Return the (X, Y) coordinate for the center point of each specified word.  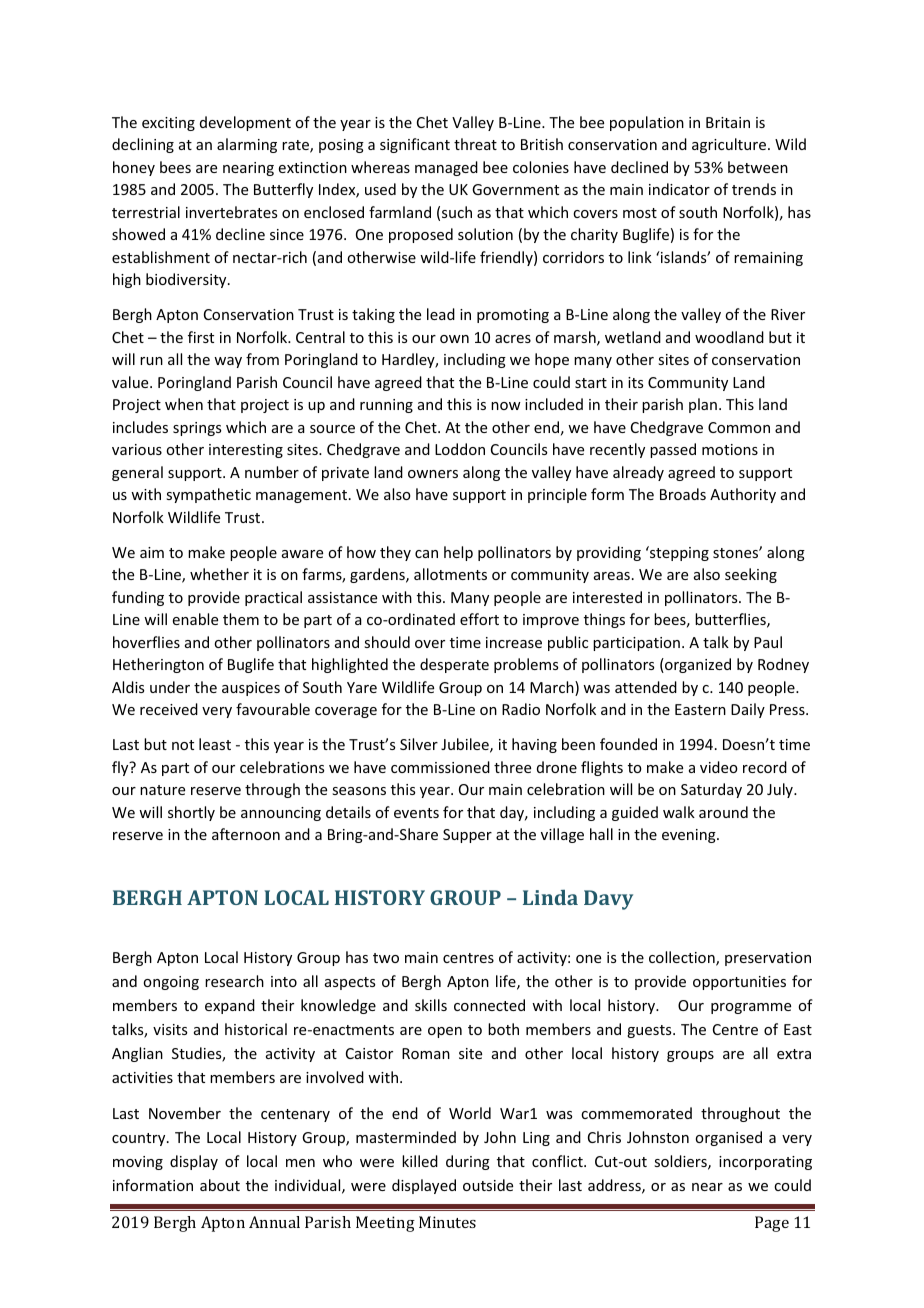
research (234, 981)
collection (683, 958)
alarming (247, 145)
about (220, 1185)
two (386, 958)
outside (488, 1185)
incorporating (765, 1163)
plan (703, 405)
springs (197, 429)
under (170, 687)
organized (697, 665)
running (386, 406)
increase (514, 642)
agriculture (730, 145)
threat (475, 144)
